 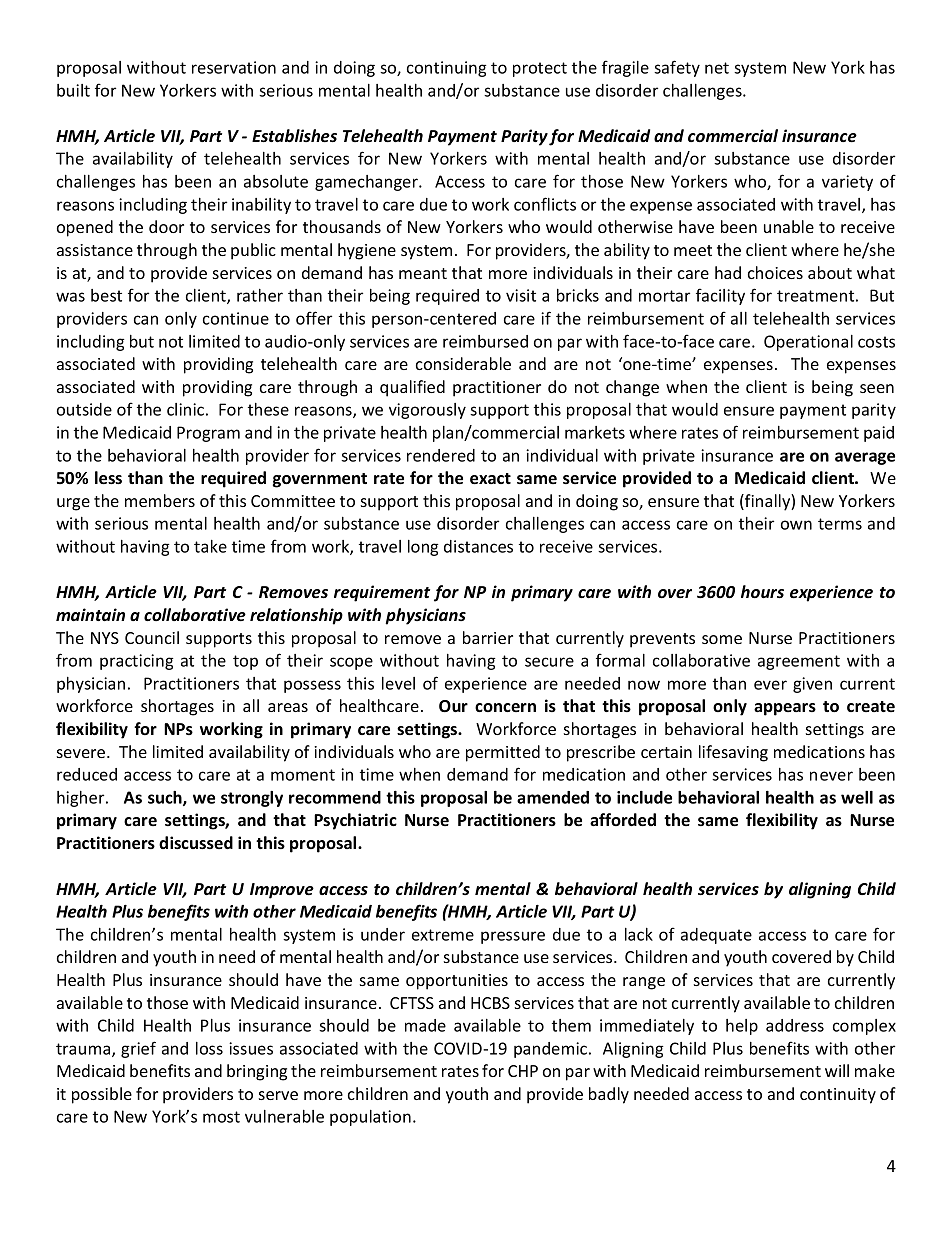 What do you see at coordinates (838, 1096) in the screenshot?
I see `continuity` at bounding box center [838, 1096].
